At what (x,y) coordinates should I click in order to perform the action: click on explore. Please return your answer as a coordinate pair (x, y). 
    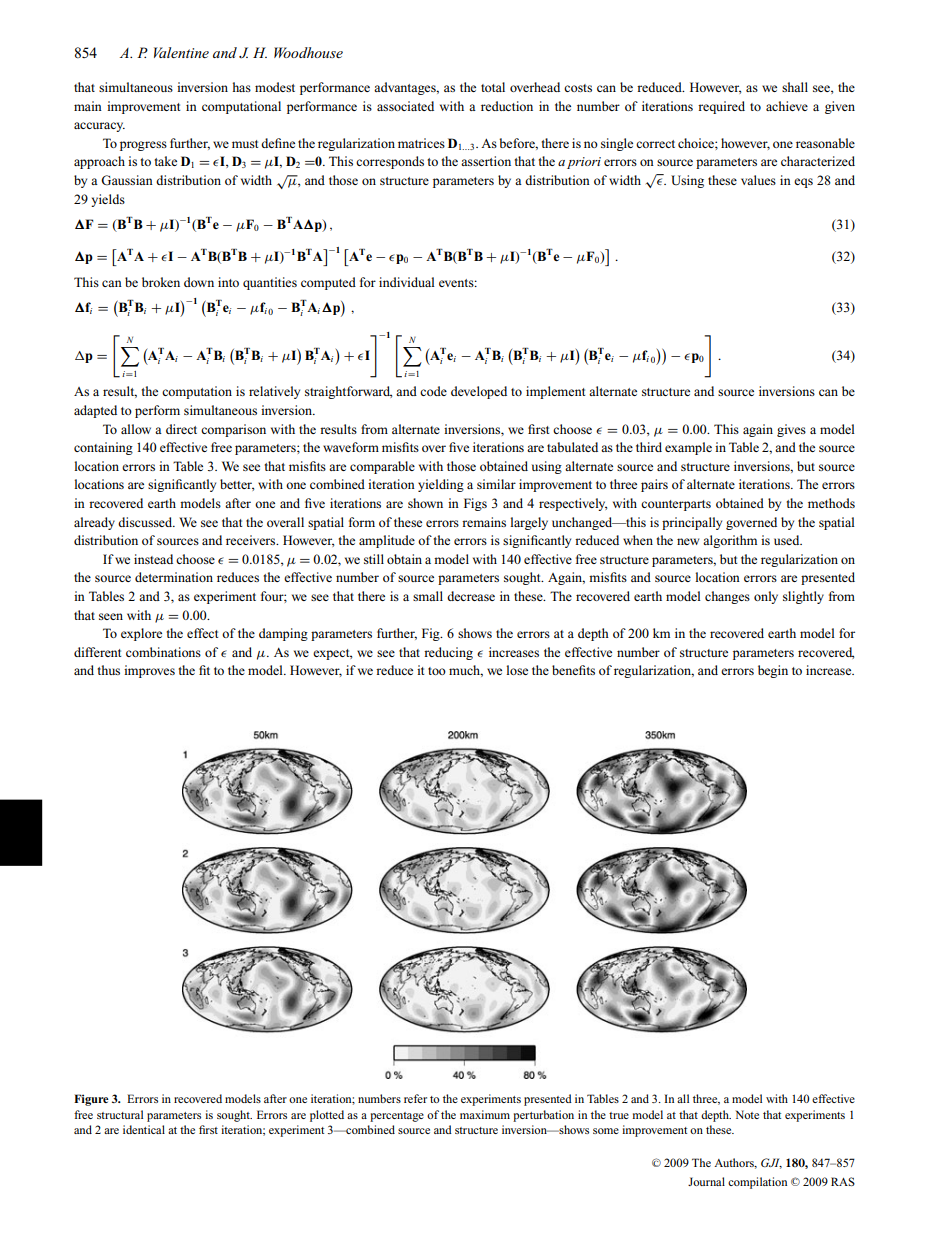
    Looking at the image, I should click on (141, 634).
